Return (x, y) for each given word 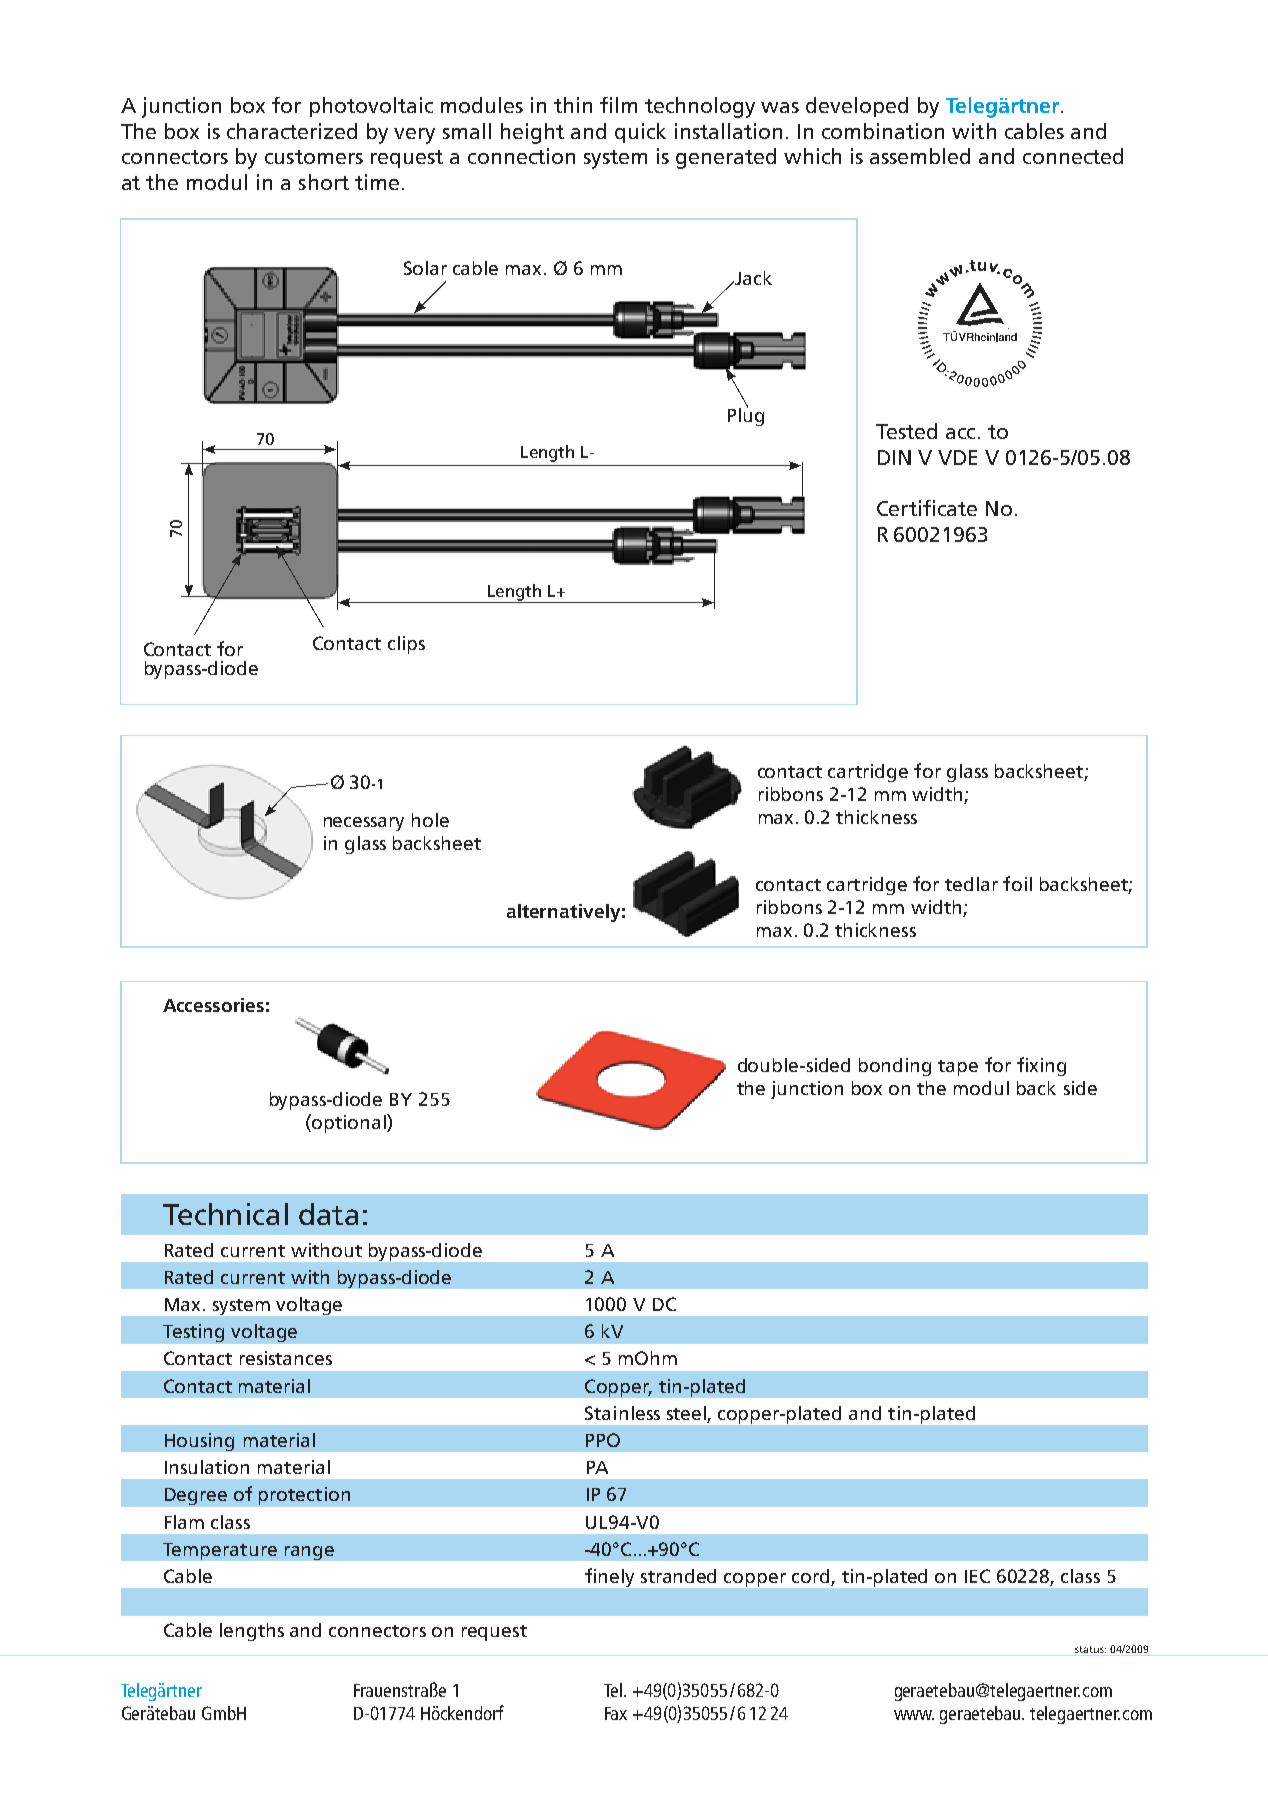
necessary (364, 824)
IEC (977, 1576)
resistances (286, 1358)
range (309, 1553)
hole (430, 820)
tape (958, 1068)
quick (640, 133)
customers (314, 157)
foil (1017, 883)
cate (957, 509)
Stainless (622, 1413)
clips (406, 645)
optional (349, 1123)
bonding (895, 1067)
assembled (920, 156)
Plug (746, 415)
